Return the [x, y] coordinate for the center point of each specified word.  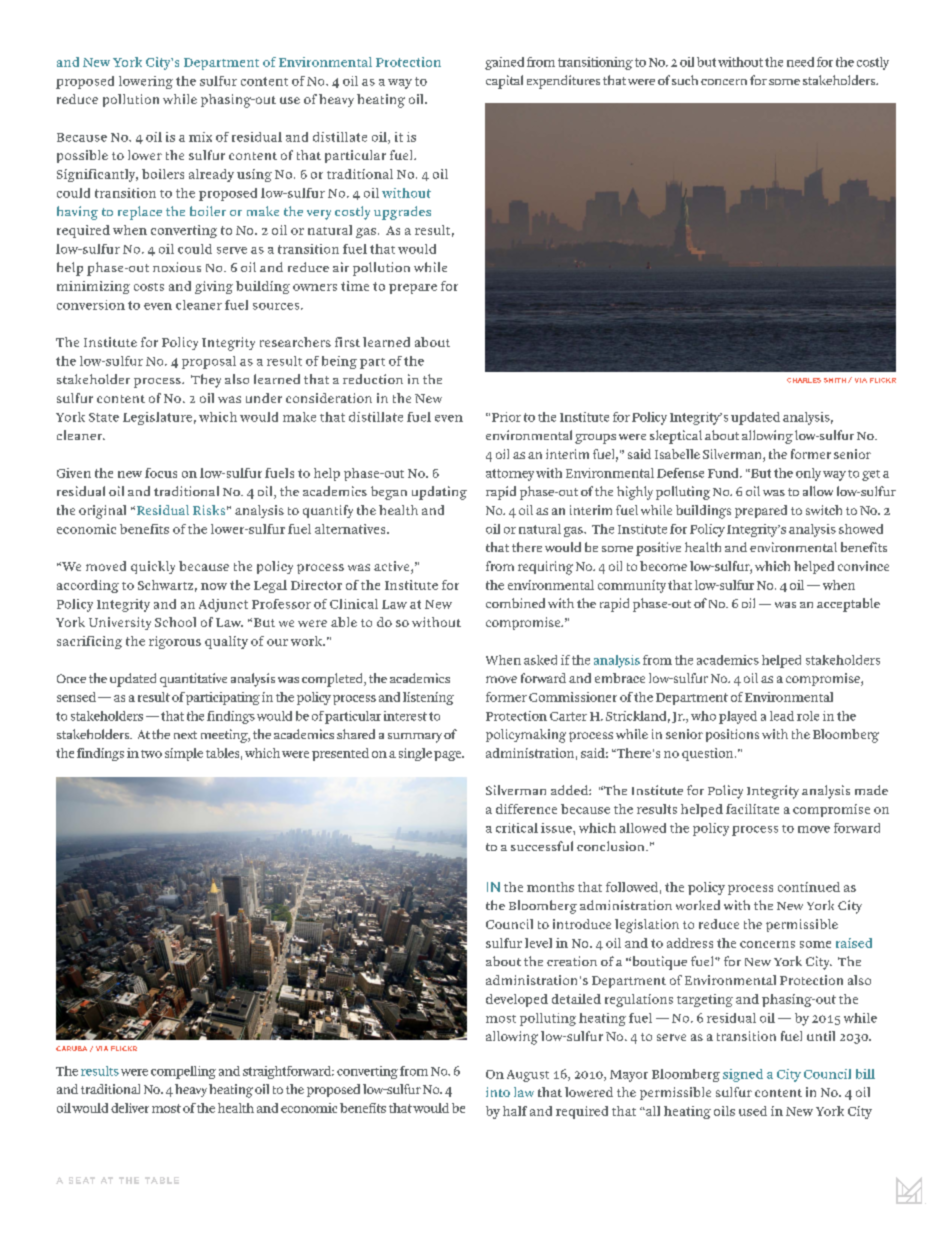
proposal [209, 362]
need [800, 62]
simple [184, 754]
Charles [804, 380]
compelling [183, 1072]
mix [200, 137]
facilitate [752, 809]
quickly [153, 567]
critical [517, 828]
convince [863, 566]
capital [504, 82]
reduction [373, 379]
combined [515, 603]
